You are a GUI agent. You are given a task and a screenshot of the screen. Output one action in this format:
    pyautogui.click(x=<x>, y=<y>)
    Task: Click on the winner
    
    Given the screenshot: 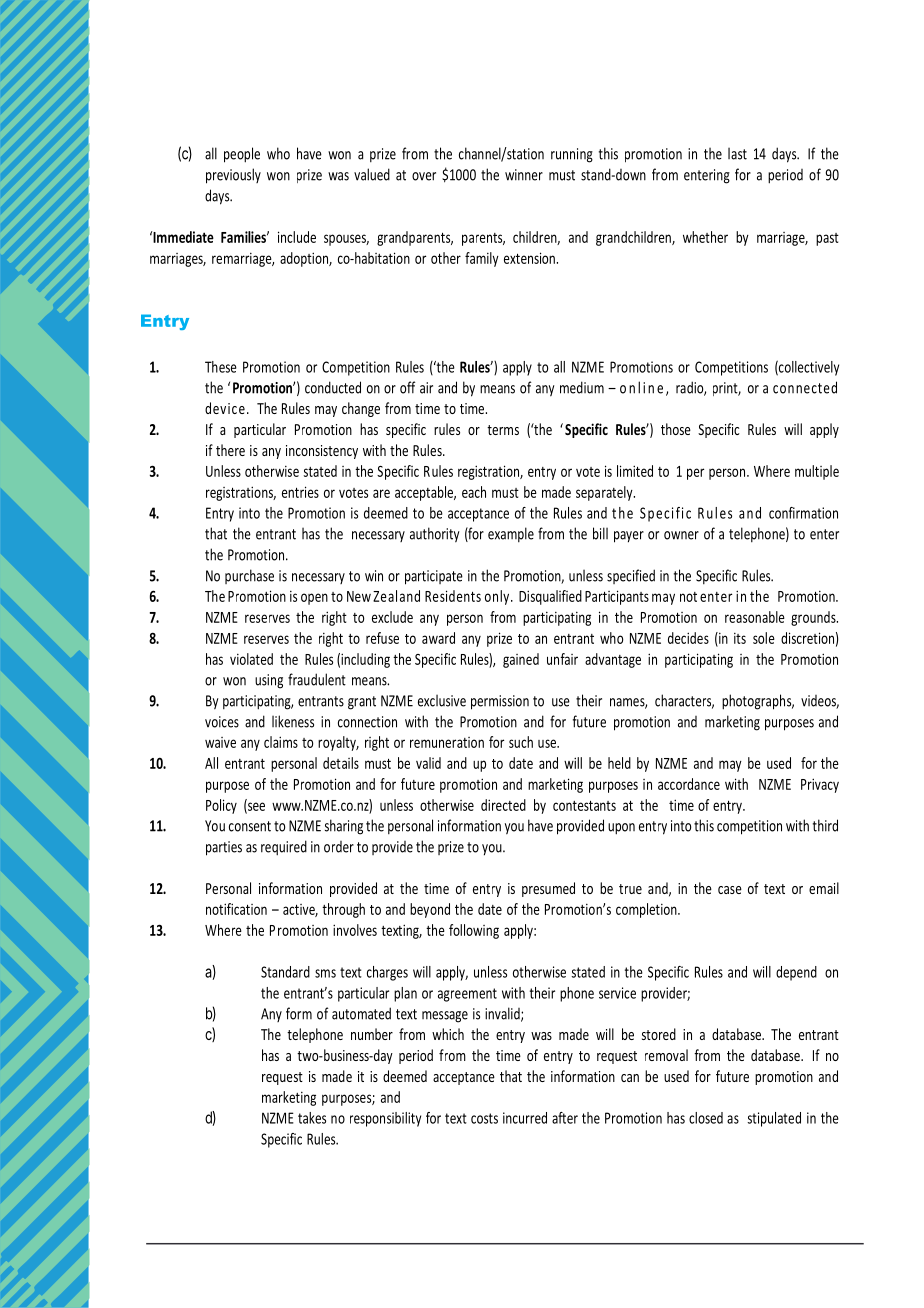 What is the action you would take?
    pyautogui.click(x=524, y=175)
